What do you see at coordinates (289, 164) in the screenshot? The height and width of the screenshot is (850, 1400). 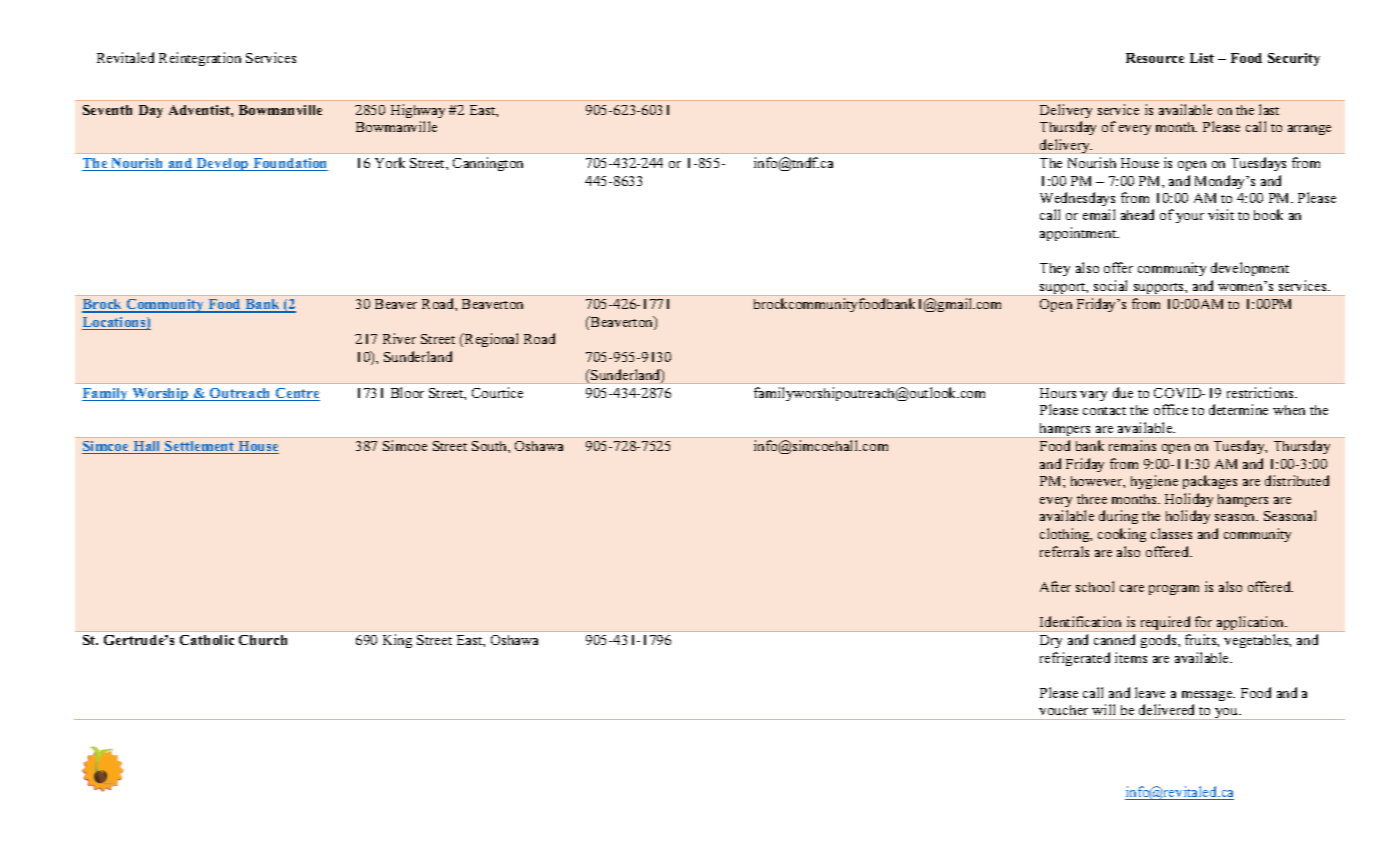 I see `Foundation` at bounding box center [289, 164].
